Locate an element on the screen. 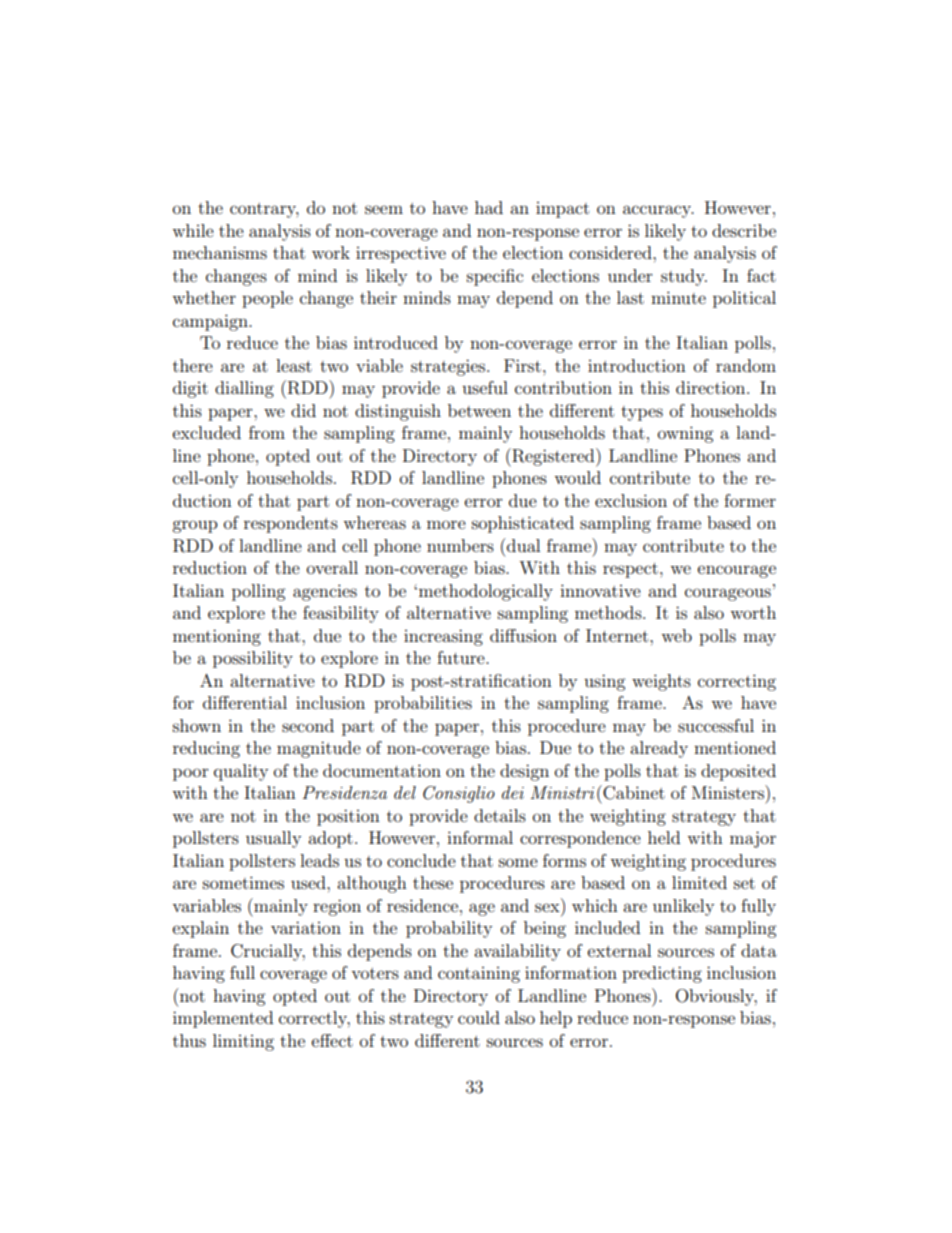 The image size is (952, 1233). contrary is located at coordinates (264, 210).
